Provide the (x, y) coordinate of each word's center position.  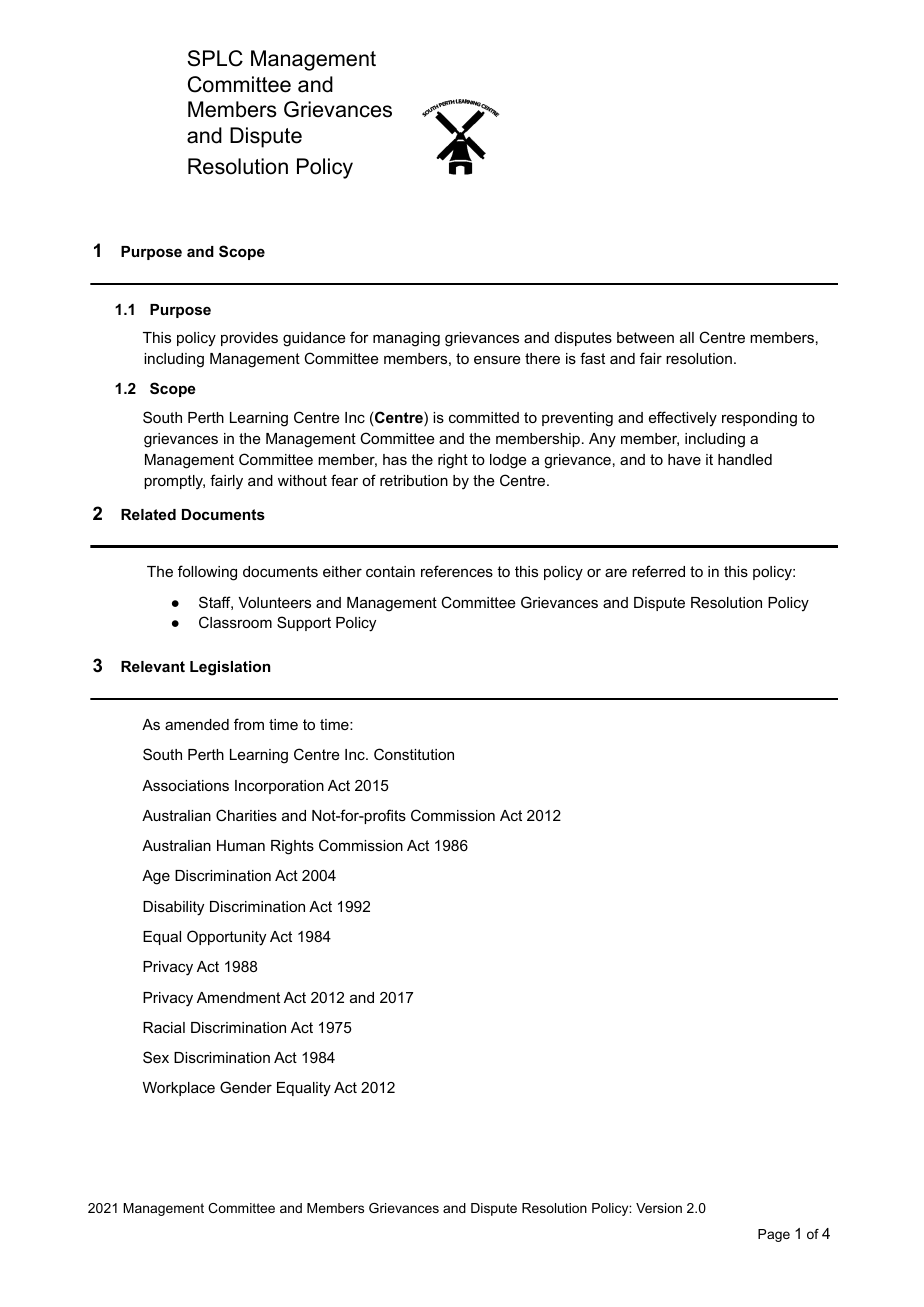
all (687, 337)
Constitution (414, 754)
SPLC (215, 58)
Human (241, 845)
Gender (246, 1087)
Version (659, 1208)
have (684, 459)
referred (658, 571)
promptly (174, 482)
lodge (508, 461)
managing (406, 339)
